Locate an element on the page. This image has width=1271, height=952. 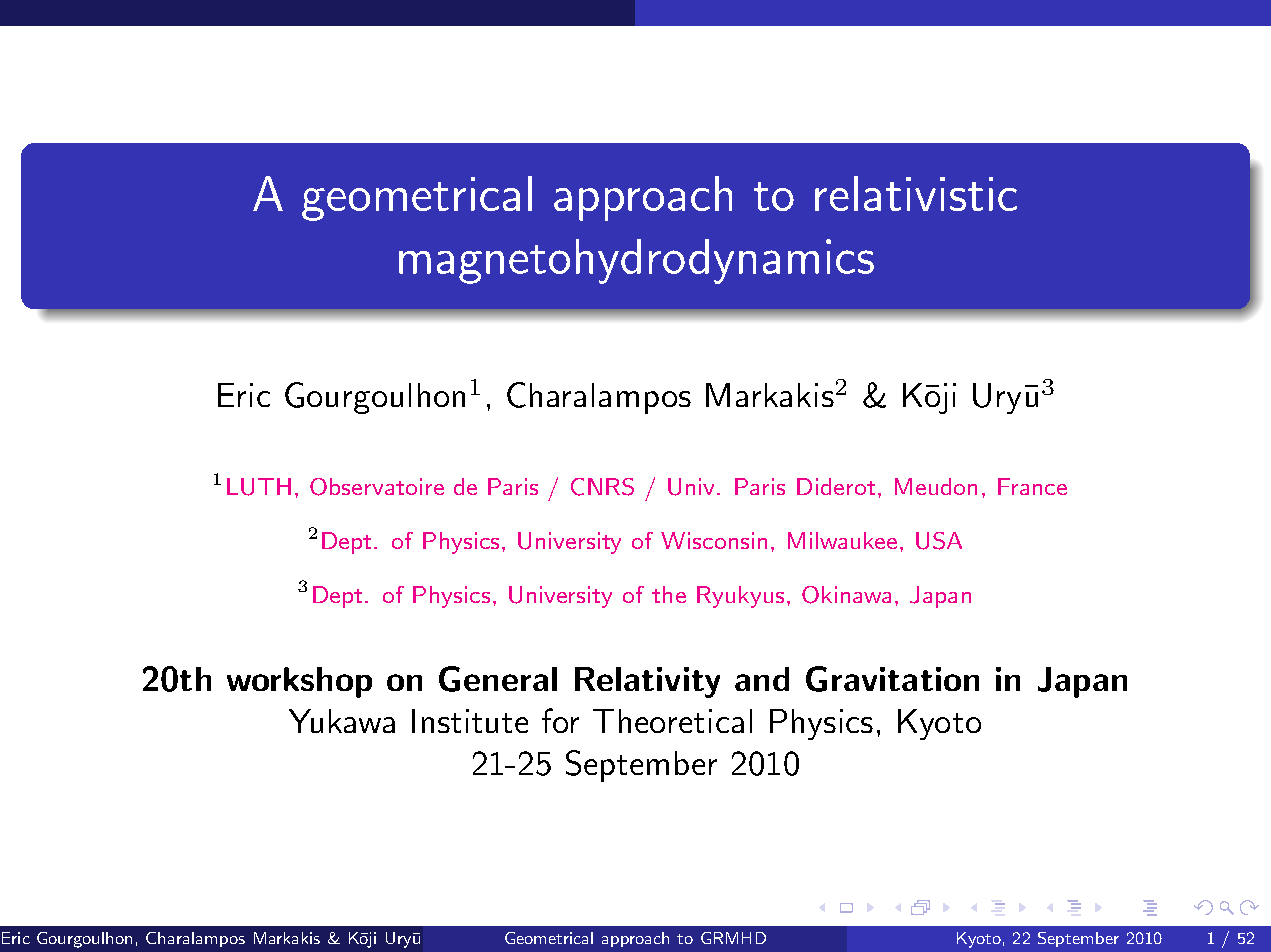
Wisconsin is located at coordinates (714, 540).
